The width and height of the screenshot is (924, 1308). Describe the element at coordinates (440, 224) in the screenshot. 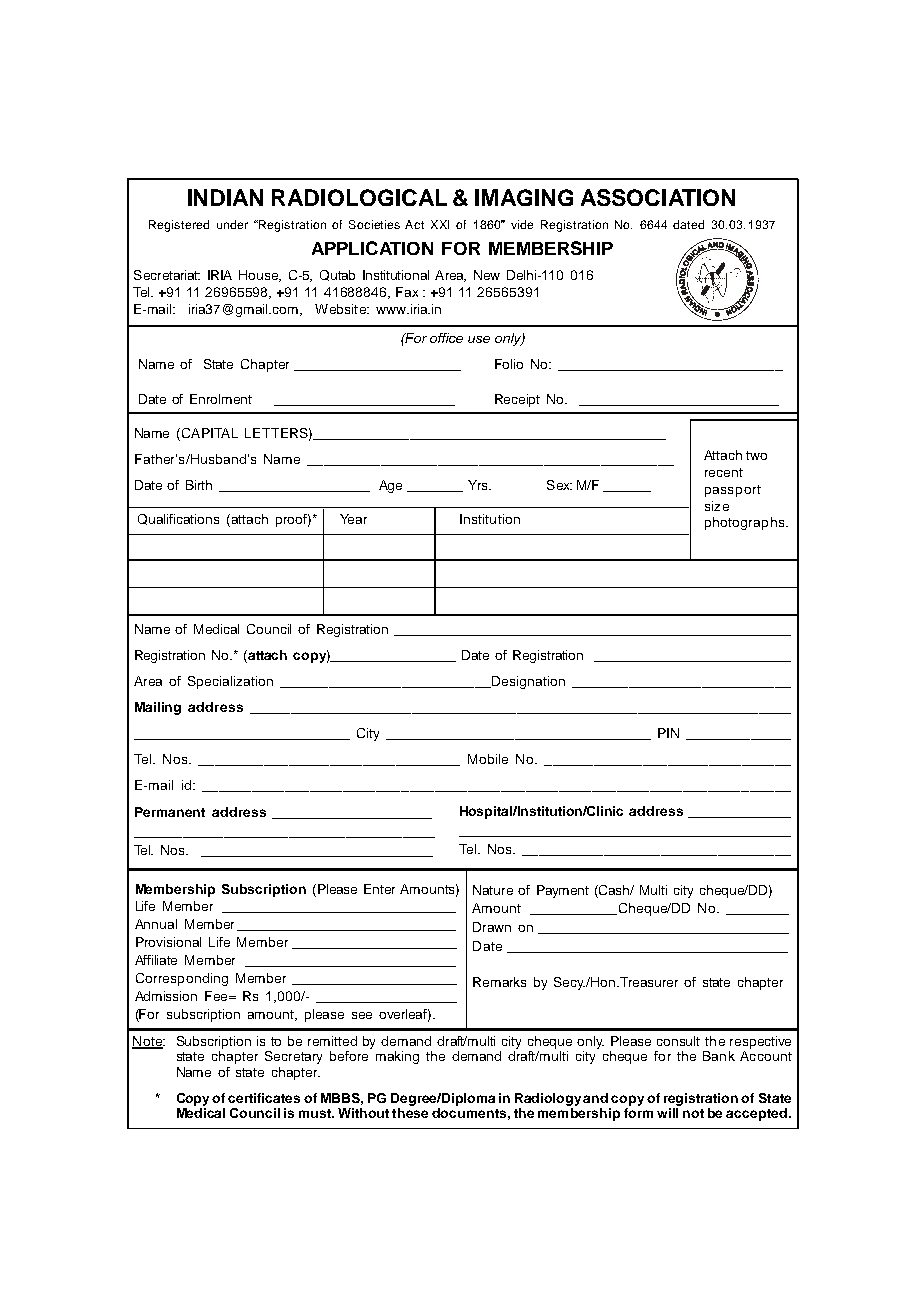

I see `XXI` at that location.
